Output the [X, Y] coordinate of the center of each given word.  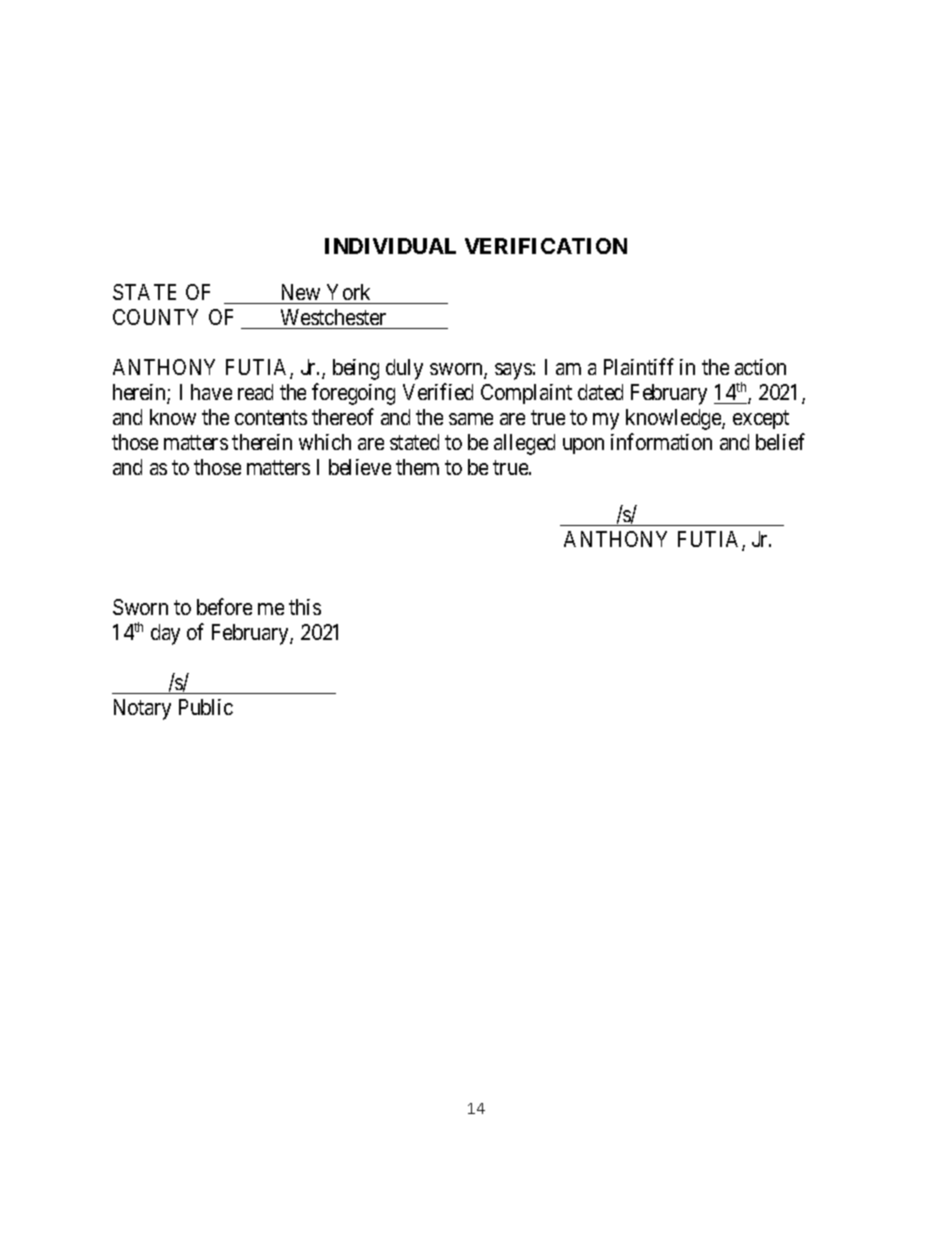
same [471, 419]
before [224, 606]
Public [206, 707]
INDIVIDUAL [390, 246]
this [305, 607]
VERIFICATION [546, 246]
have [211, 392]
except [761, 420]
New [301, 292]
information [661, 441]
